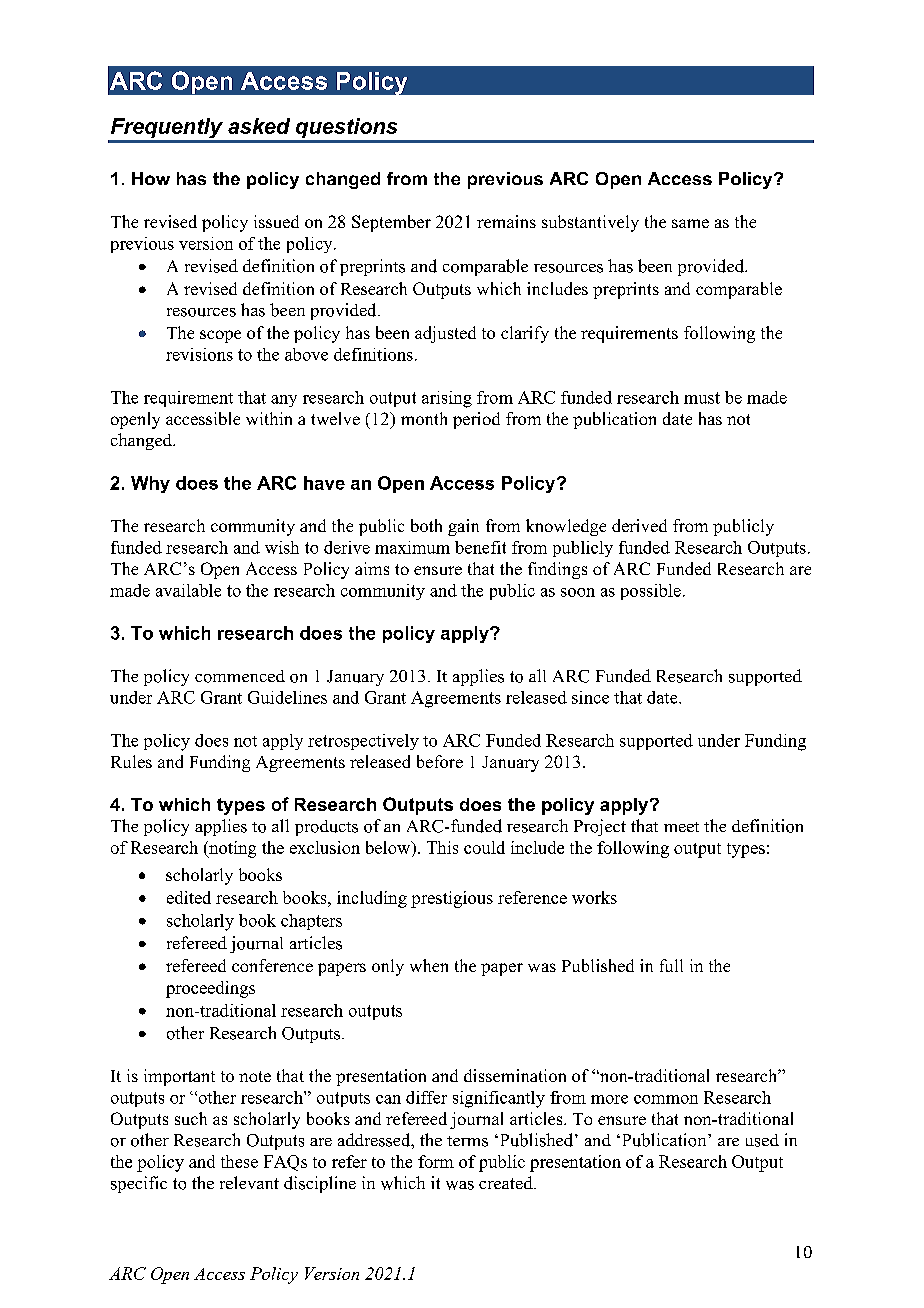  Describe the element at coordinates (436, 1161) in the page. I see `form` at that location.
